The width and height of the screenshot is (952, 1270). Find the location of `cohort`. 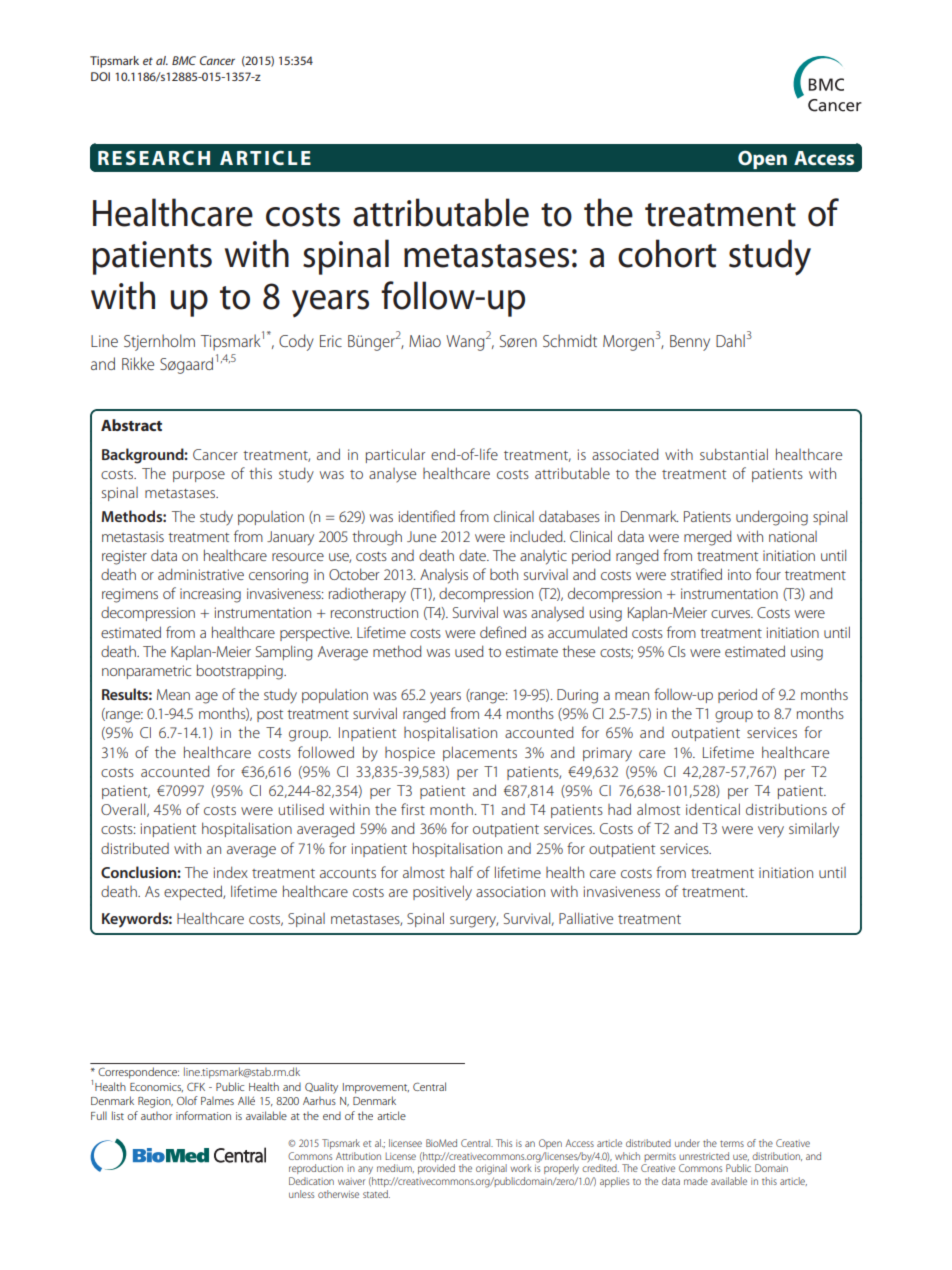

cohort is located at coordinates (667, 253).
